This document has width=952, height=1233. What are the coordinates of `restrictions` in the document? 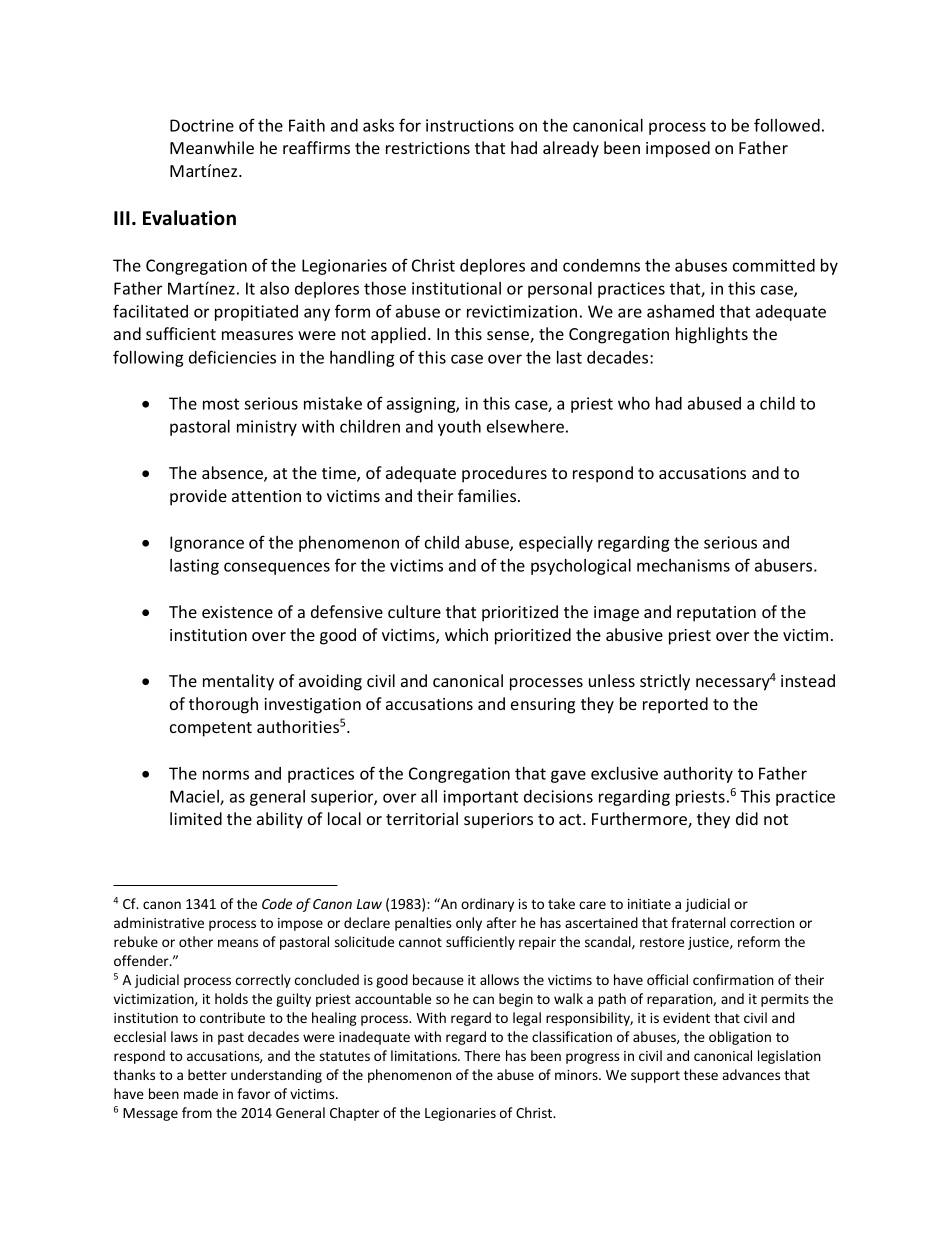 It's located at (428, 148).
